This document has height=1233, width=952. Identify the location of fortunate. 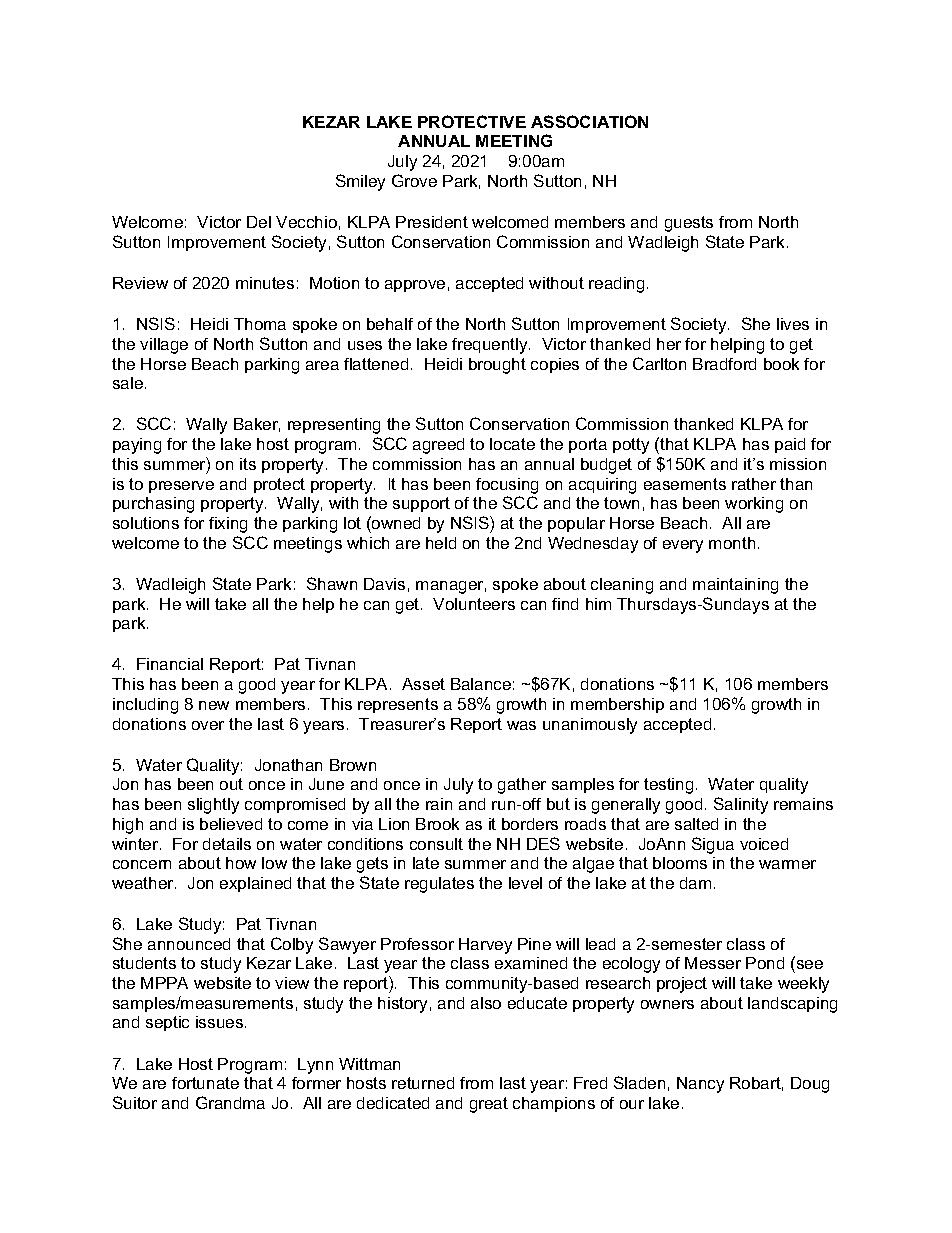
(205, 1083).
